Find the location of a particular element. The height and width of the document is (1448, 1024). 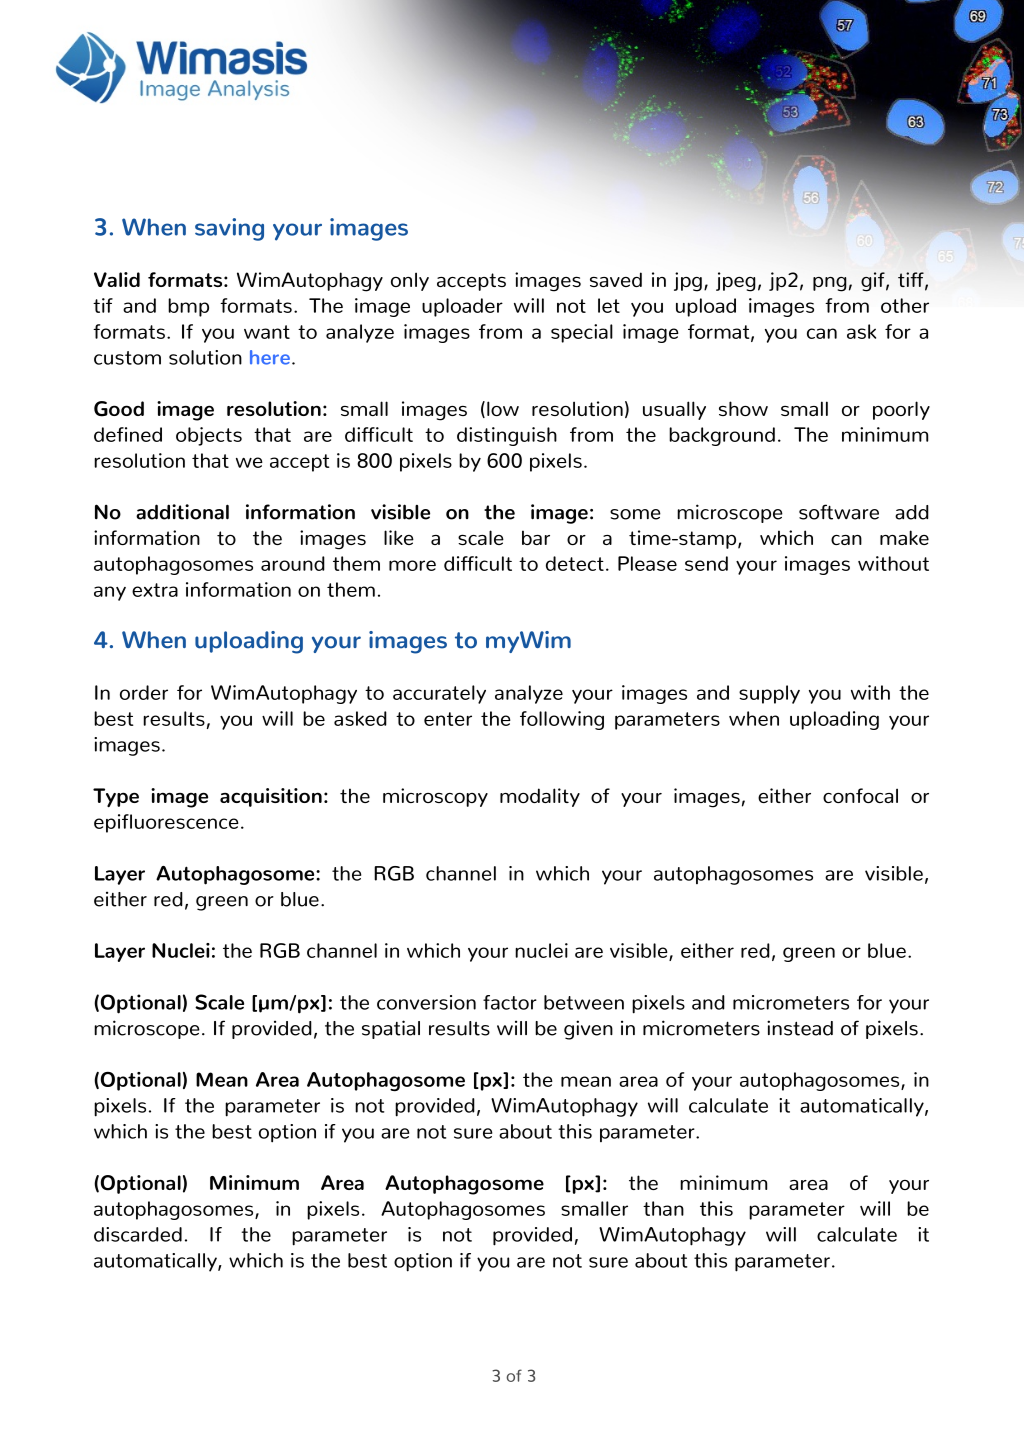

saving is located at coordinates (229, 229).
